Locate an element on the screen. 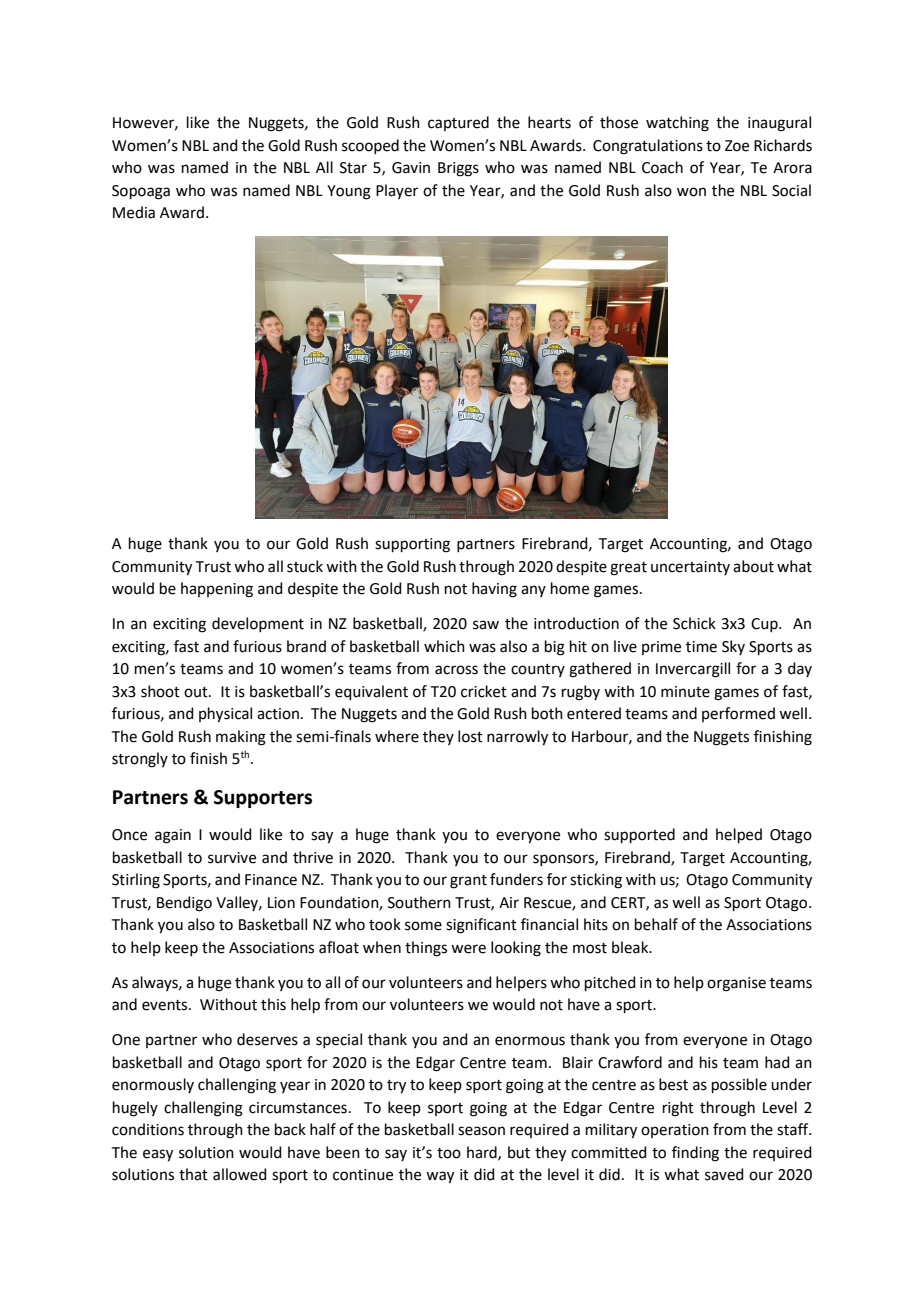  grant is located at coordinates (468, 882).
